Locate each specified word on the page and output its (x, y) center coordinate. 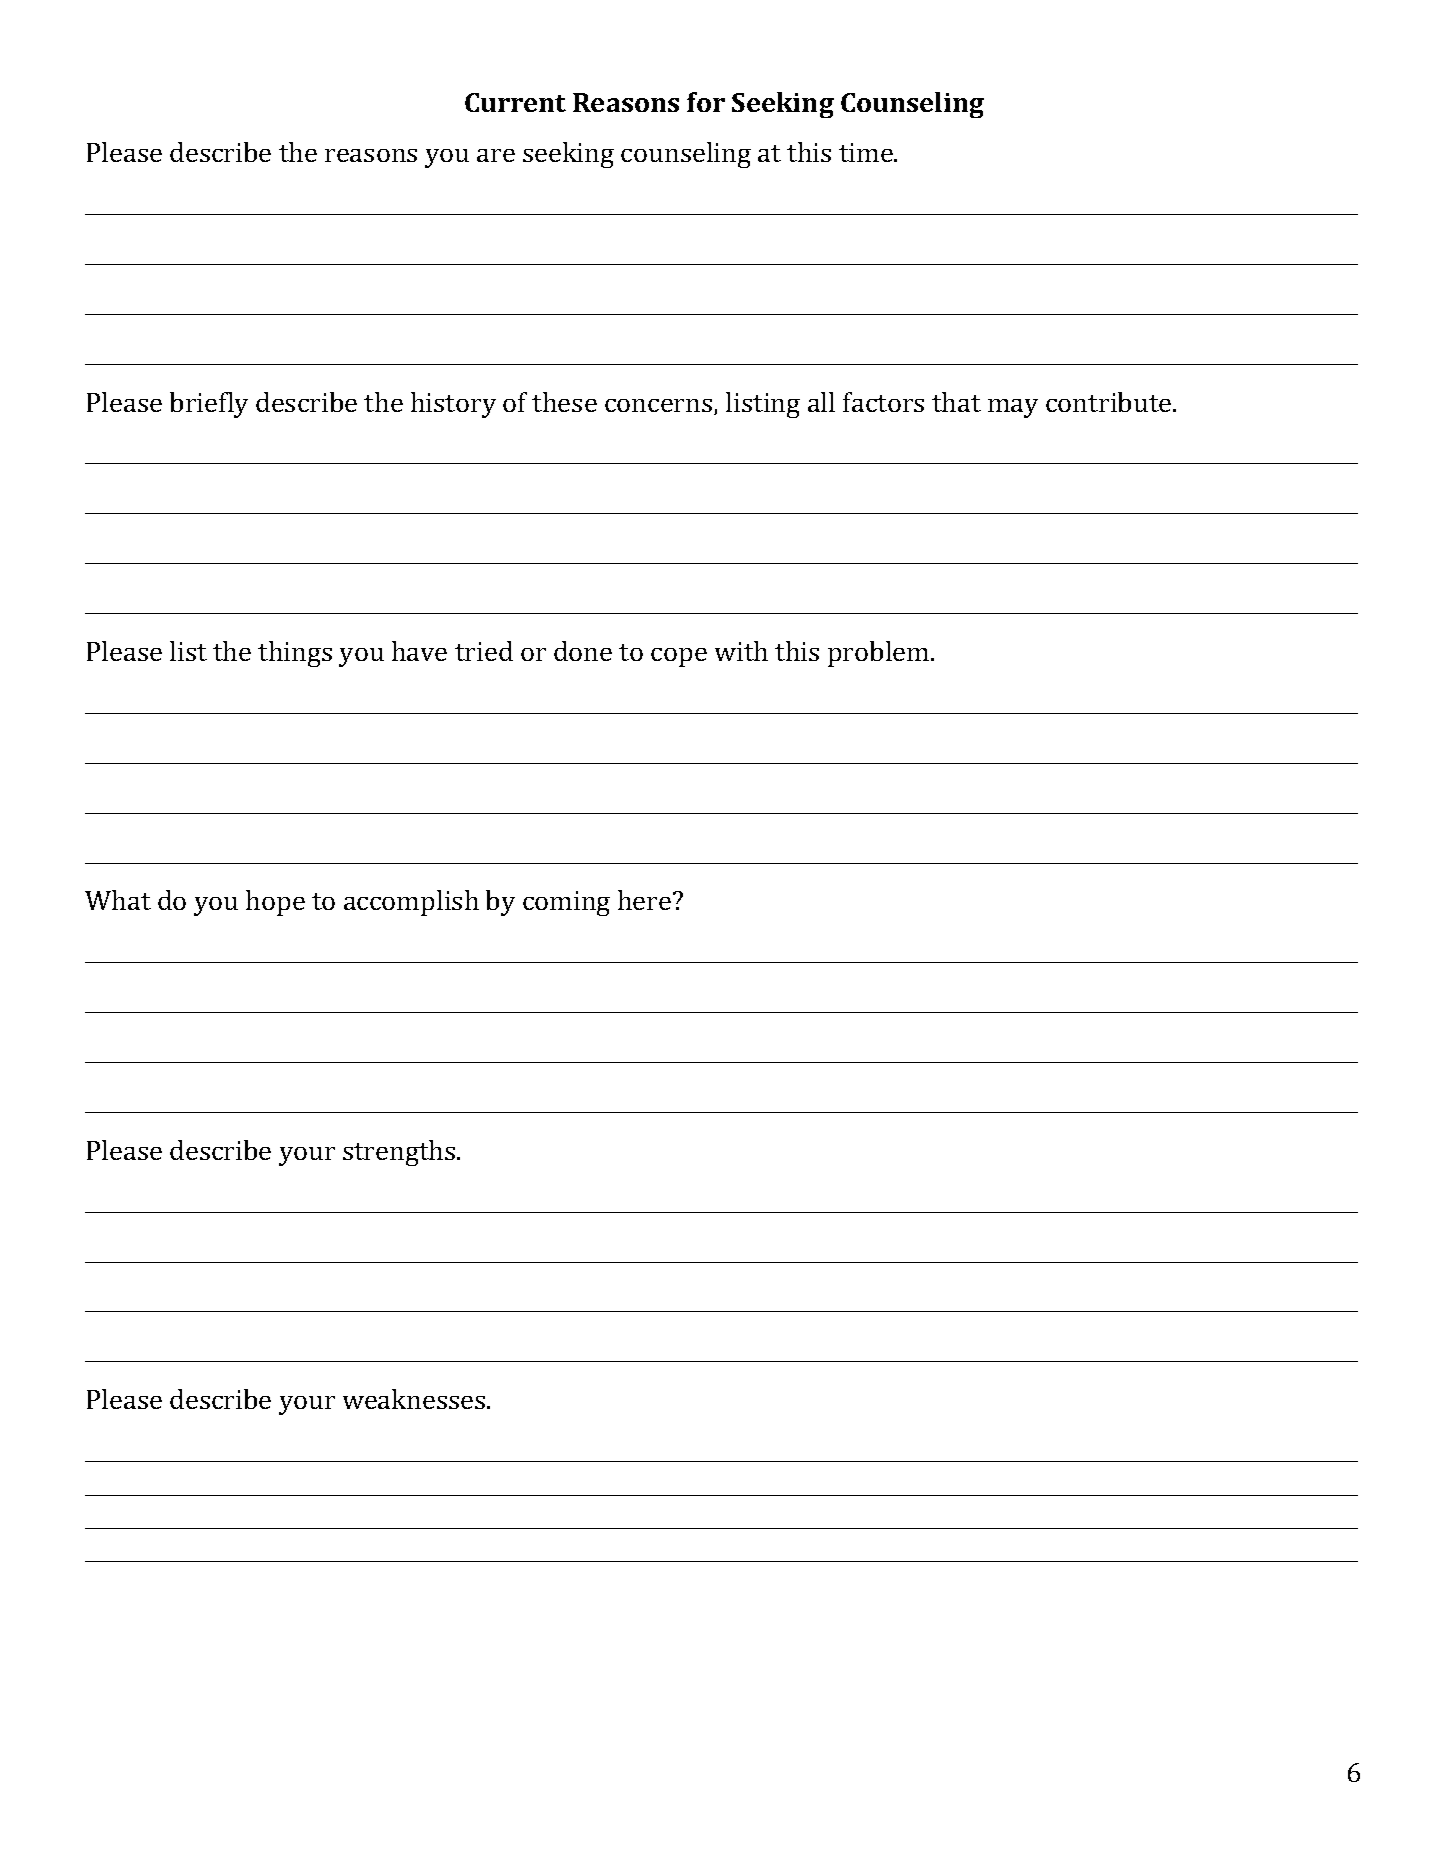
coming (566, 903)
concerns (660, 407)
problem (880, 654)
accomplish (411, 903)
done (583, 651)
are (496, 155)
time (867, 152)
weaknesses (415, 1399)
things (295, 654)
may (1013, 408)
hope (275, 903)
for (706, 102)
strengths (400, 1153)
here (646, 900)
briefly (209, 405)
